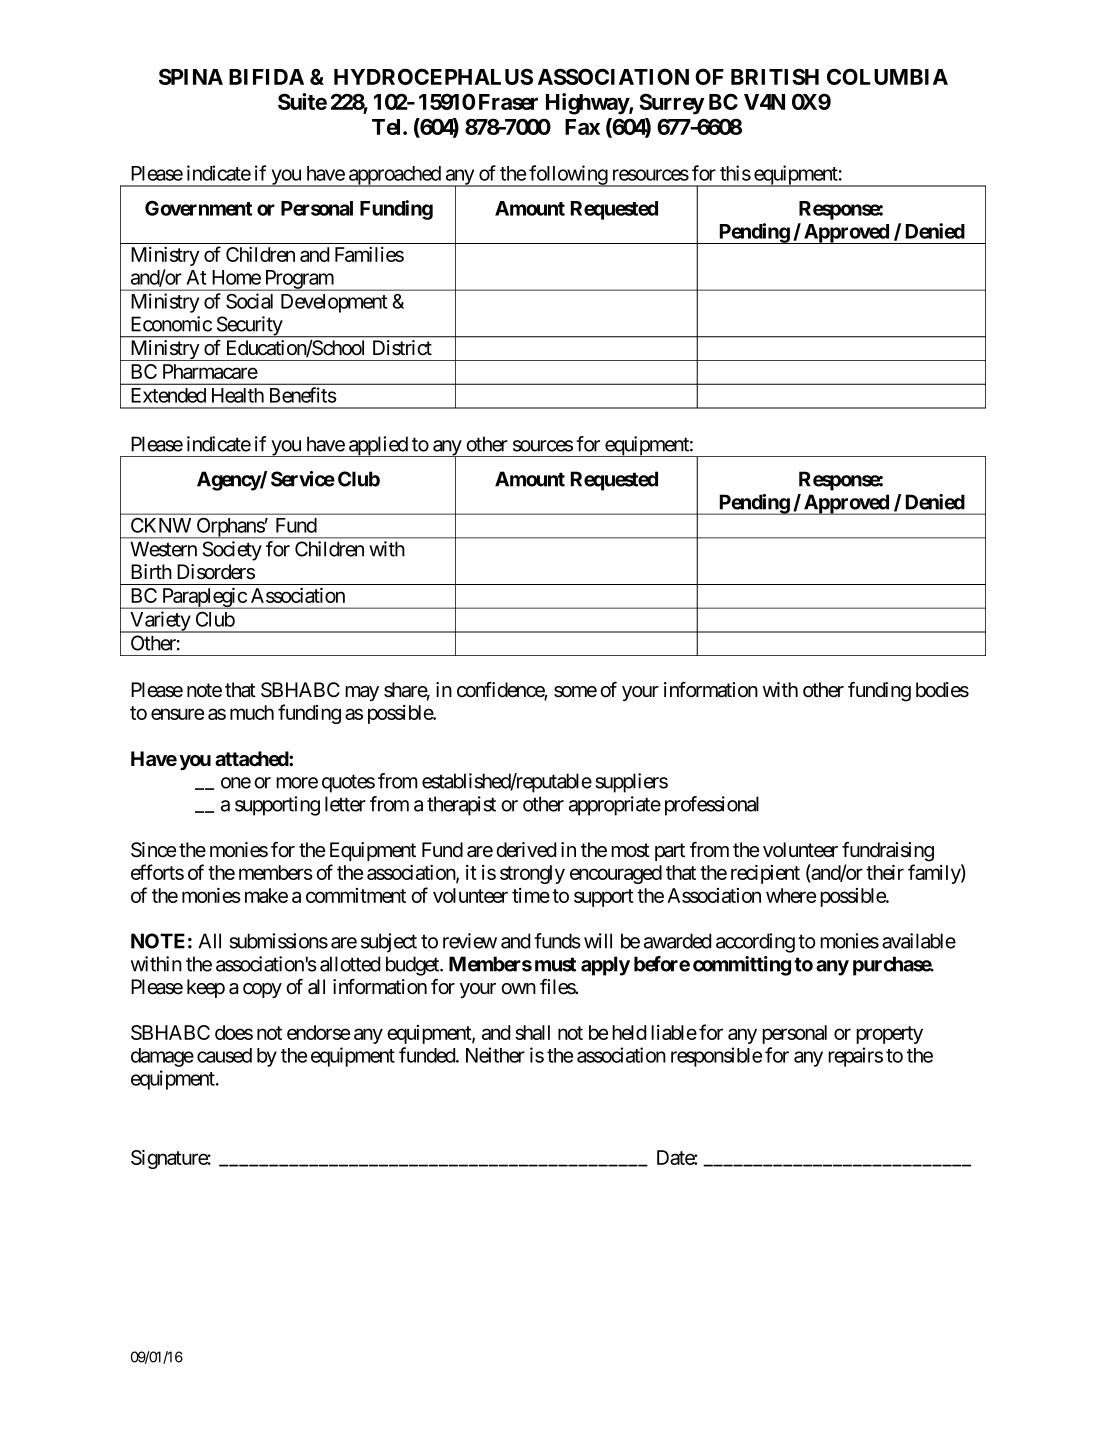 The height and width of the page is (1431, 1106). Describe the element at coordinates (889, 1035) in the page. I see `property` at that location.
